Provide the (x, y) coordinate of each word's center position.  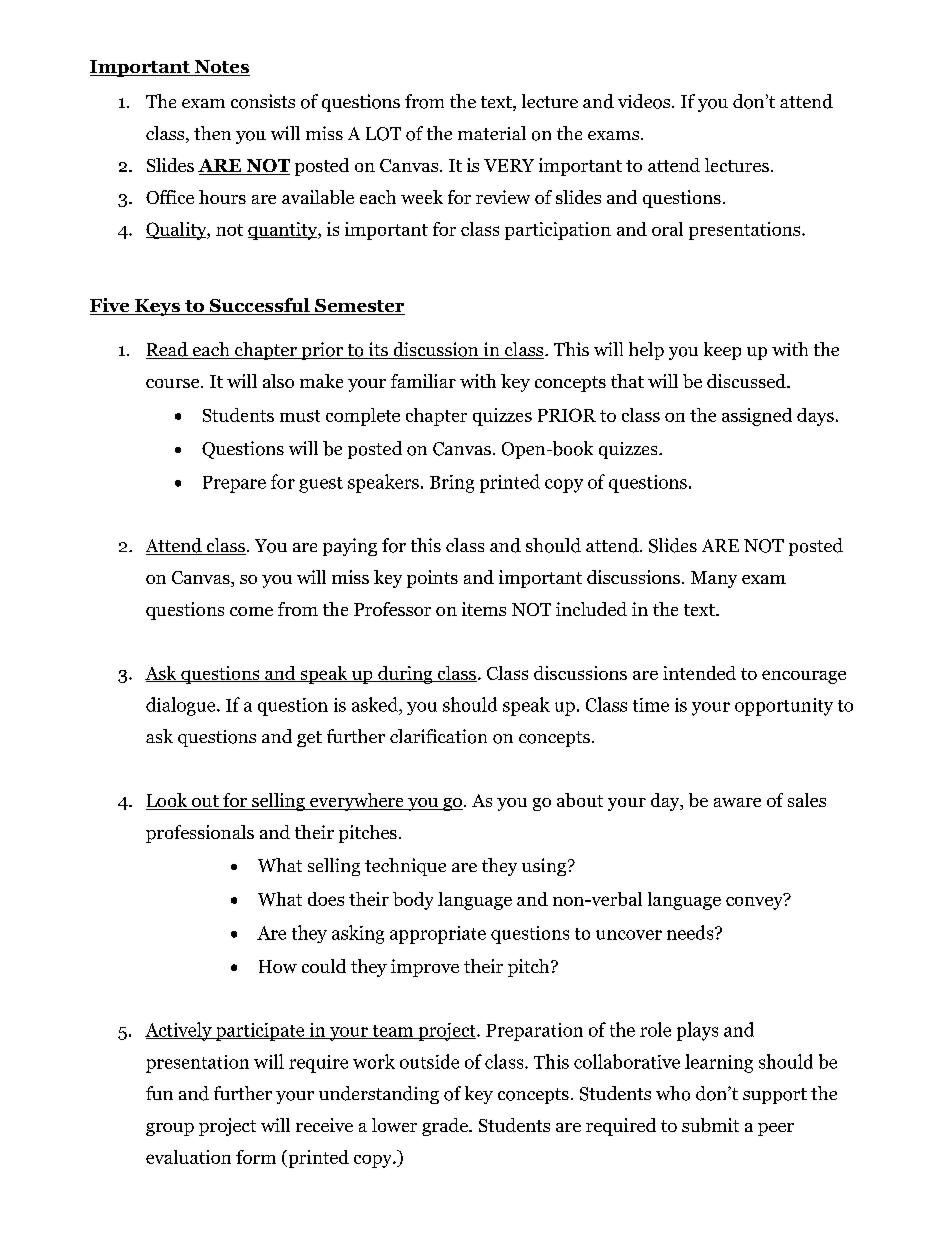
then (212, 133)
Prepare (234, 484)
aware (737, 802)
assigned (757, 417)
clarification (438, 736)
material (492, 133)
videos (644, 101)
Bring (452, 484)
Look (168, 801)
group (170, 1129)
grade (446, 1127)
